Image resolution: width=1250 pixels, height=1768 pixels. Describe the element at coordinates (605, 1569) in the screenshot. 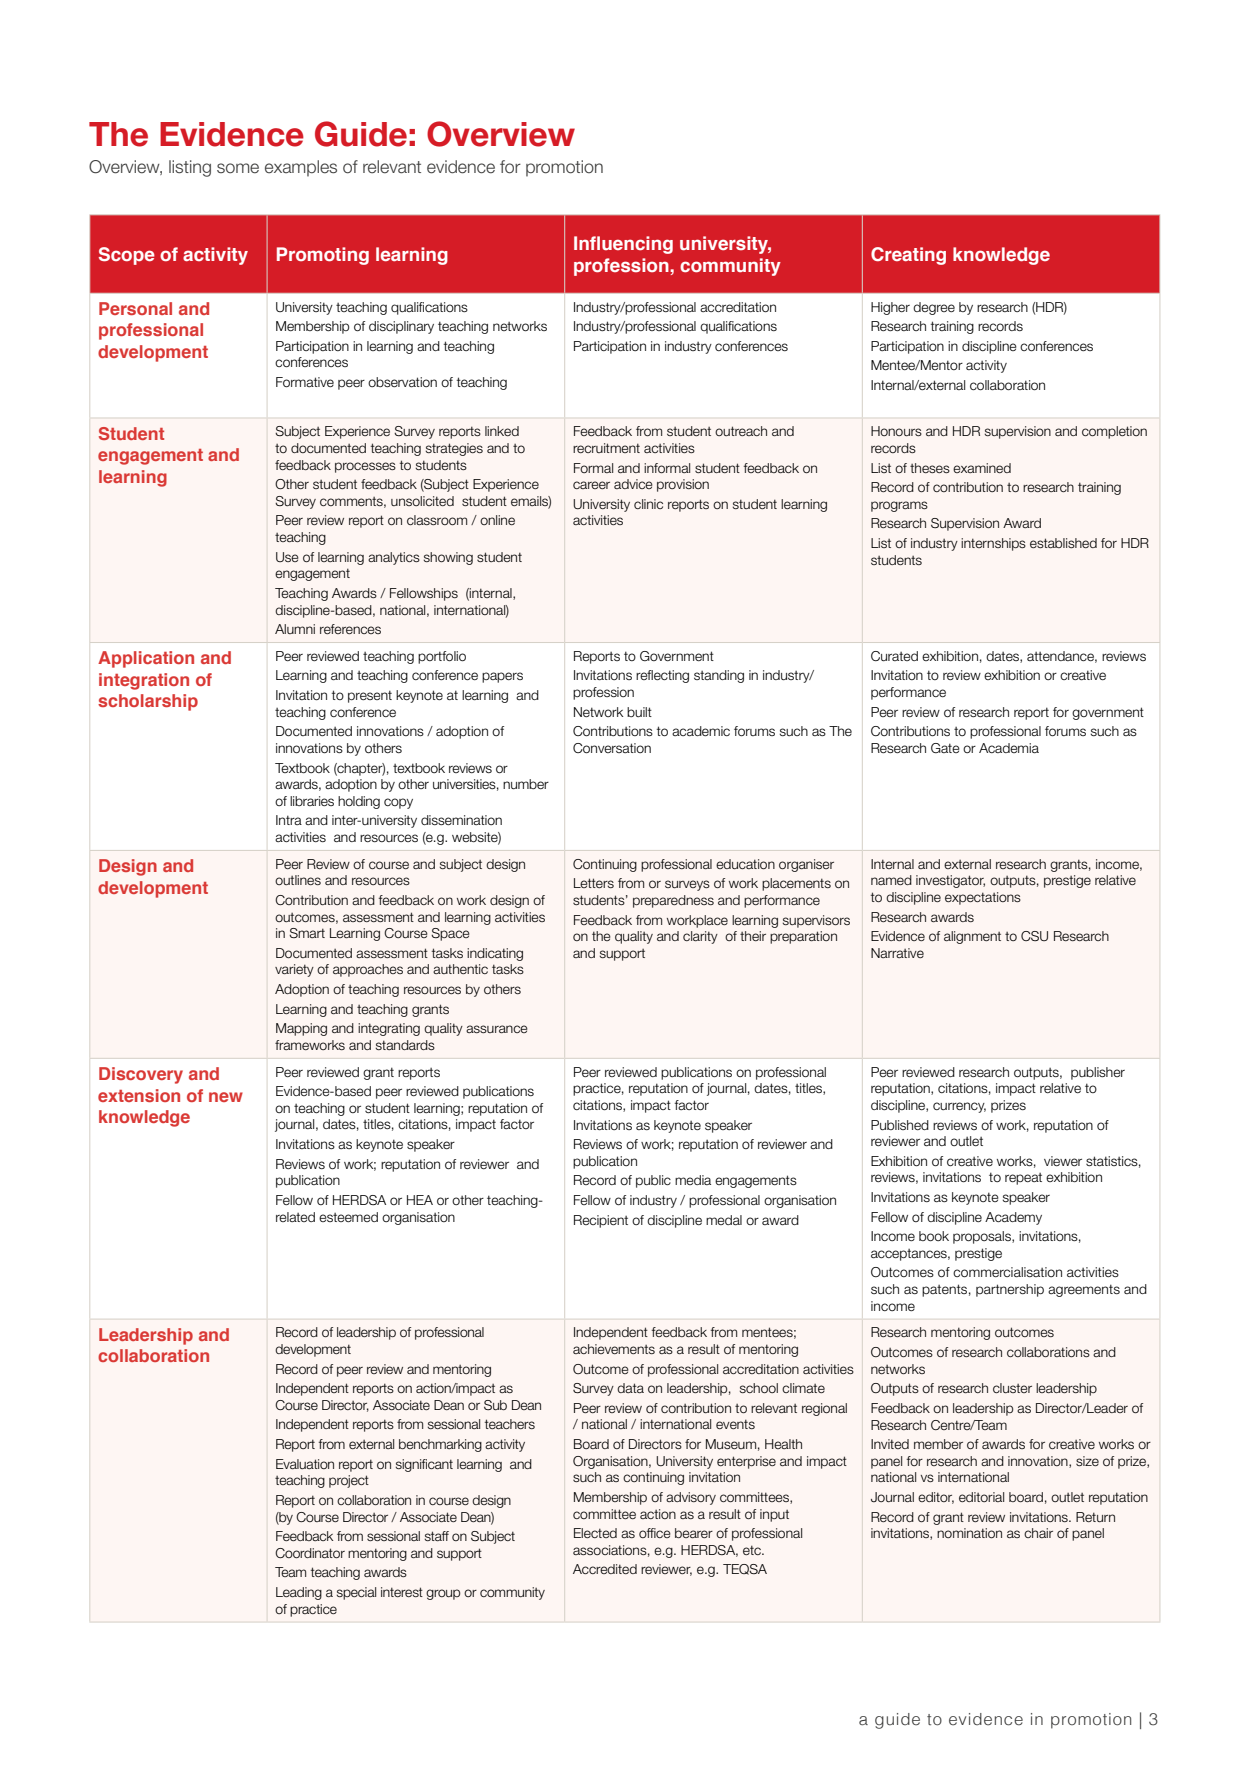

I see `Accredited` at that location.
